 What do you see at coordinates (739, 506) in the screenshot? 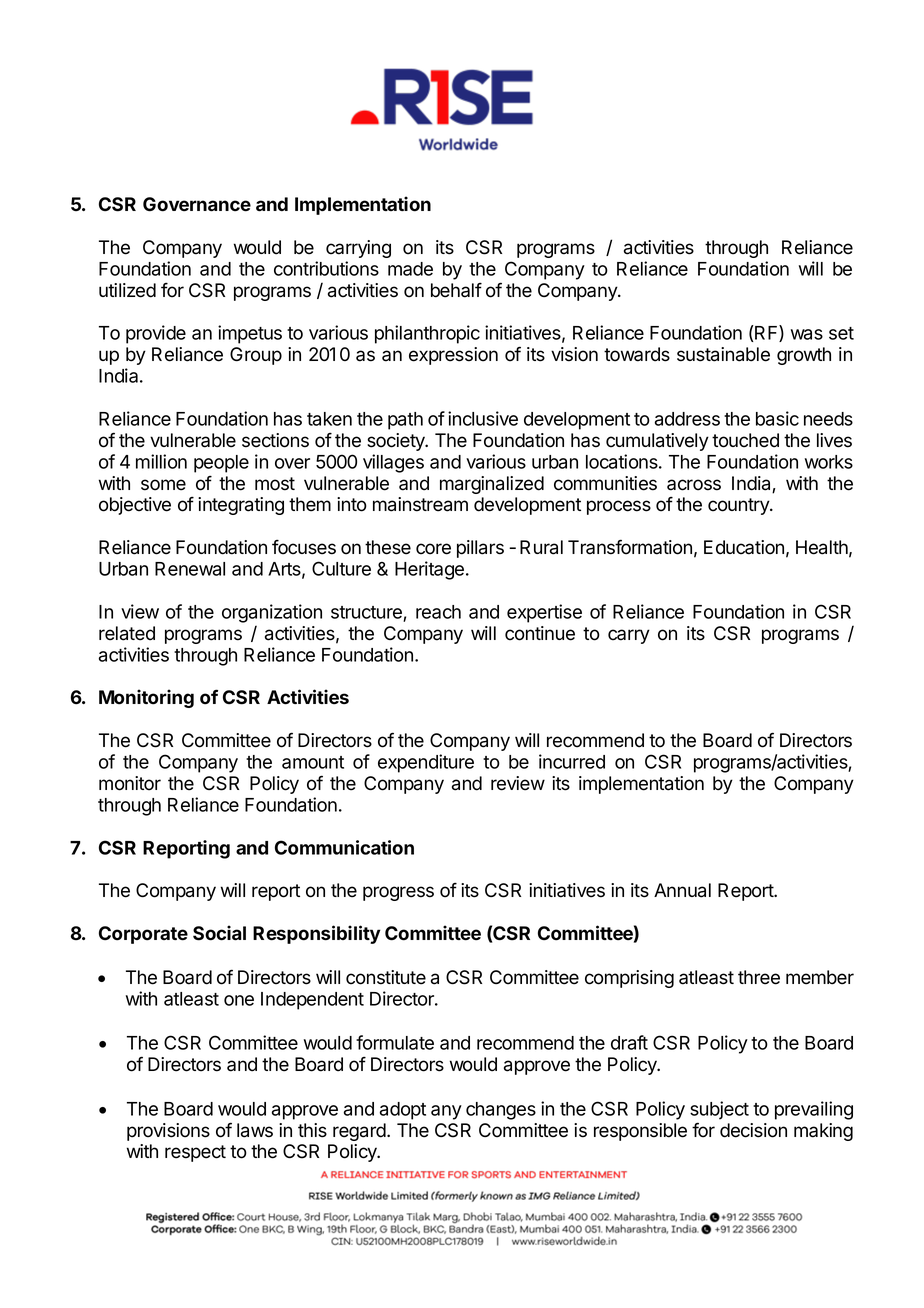
I see `country` at bounding box center [739, 506].
